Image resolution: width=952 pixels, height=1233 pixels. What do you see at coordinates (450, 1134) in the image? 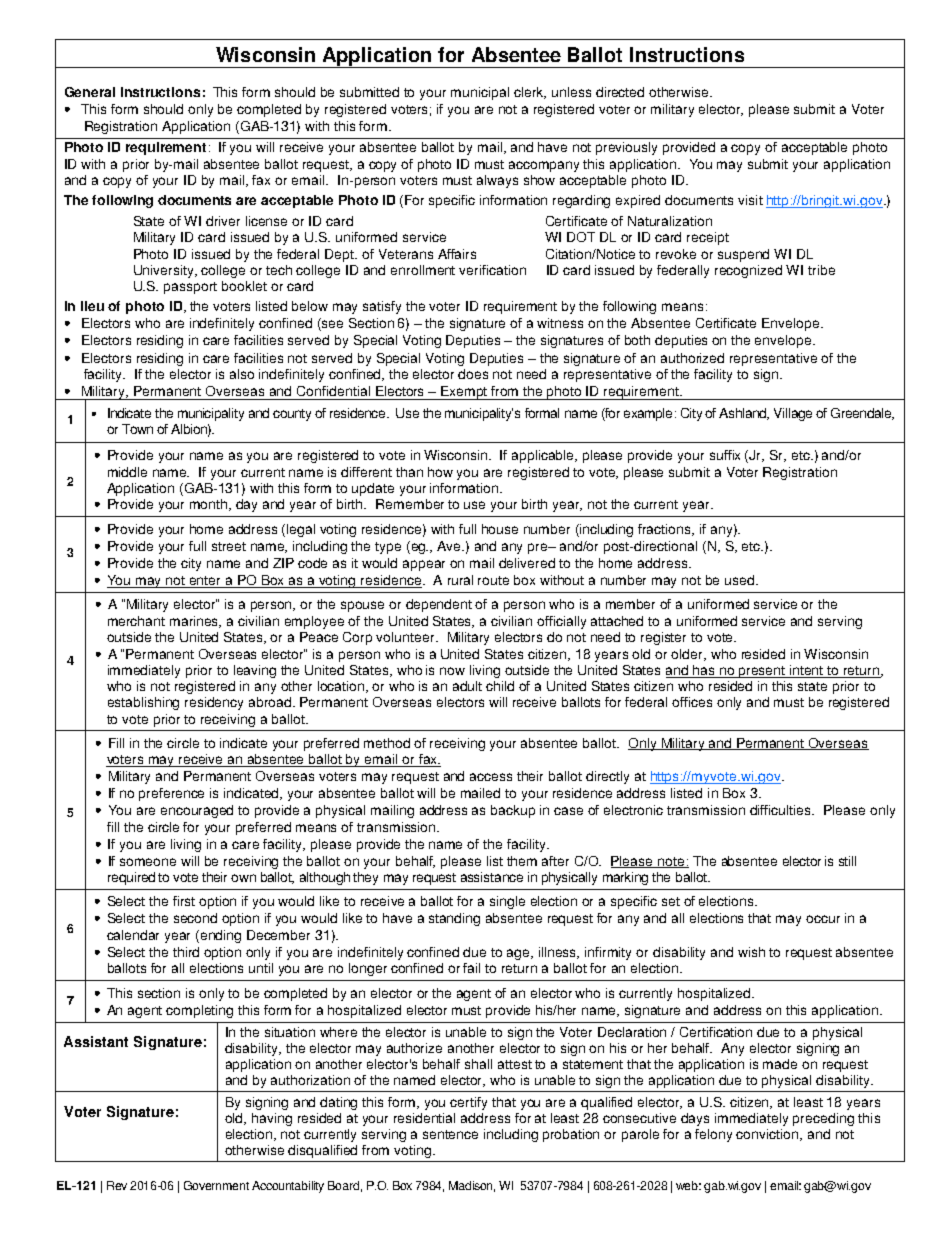
I see `sentence` at bounding box center [450, 1134].
